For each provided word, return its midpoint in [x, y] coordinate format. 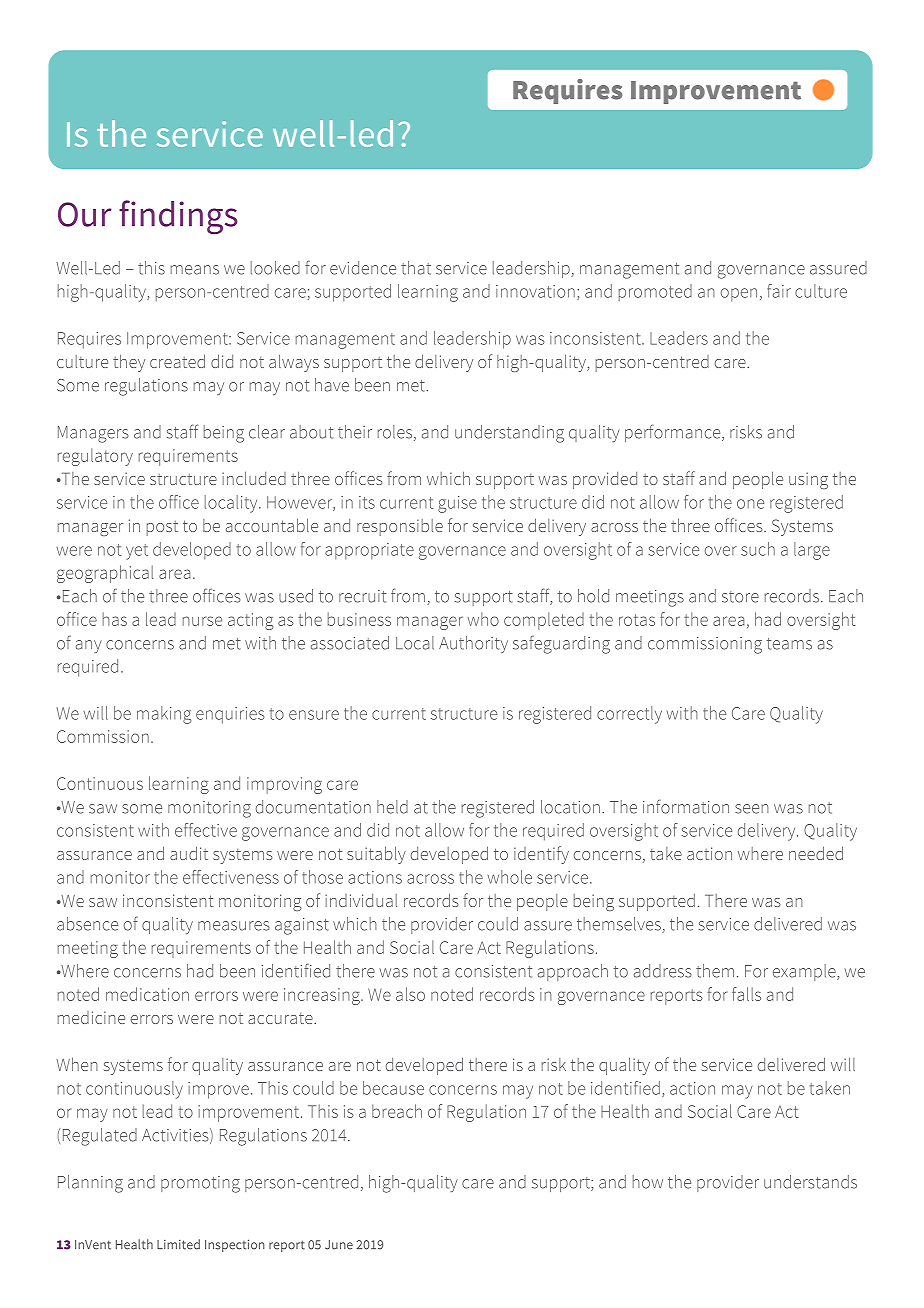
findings [178, 217]
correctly [629, 715]
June [339, 1245]
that [416, 268]
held [392, 807]
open [739, 294]
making [164, 715]
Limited [178, 1244]
